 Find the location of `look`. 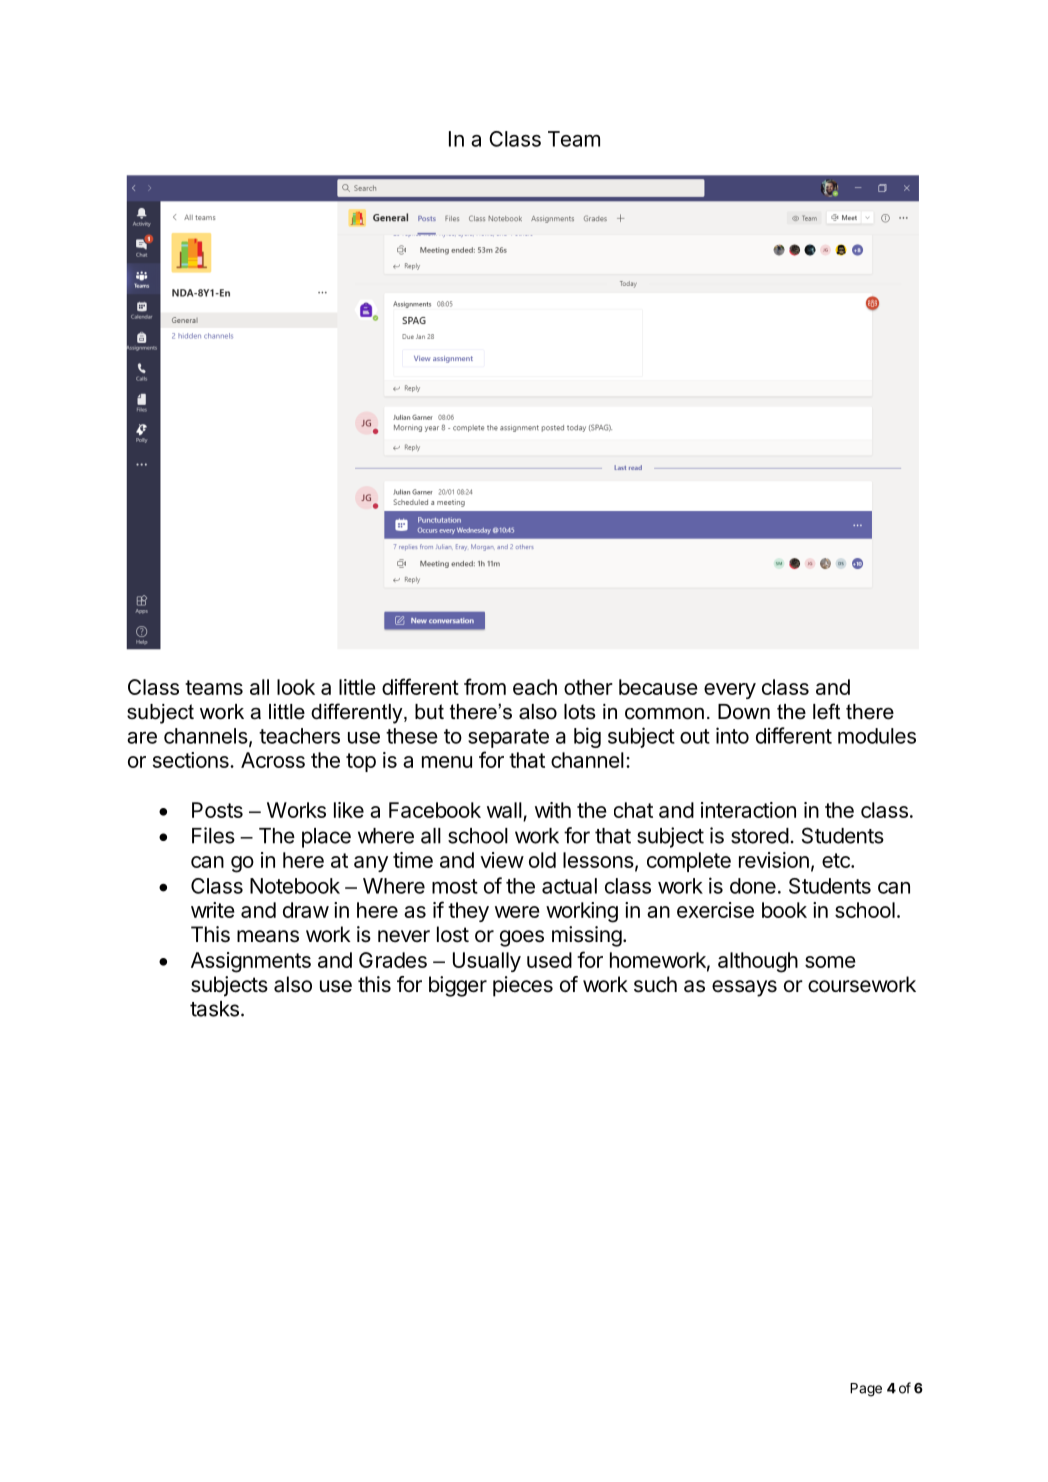

look is located at coordinates (296, 687).
